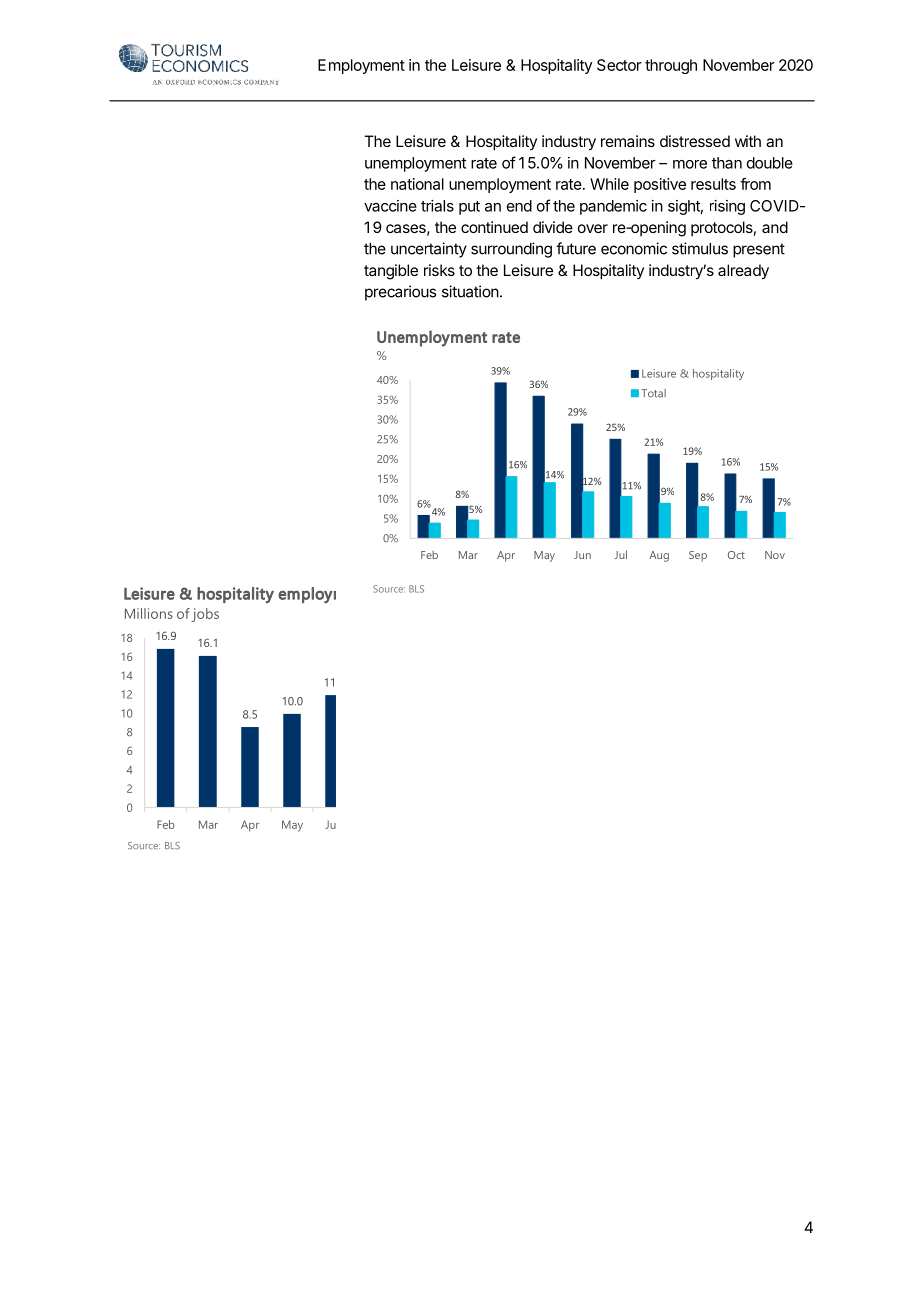 This screenshot has height=1308, width=924. I want to click on national, so click(417, 184).
